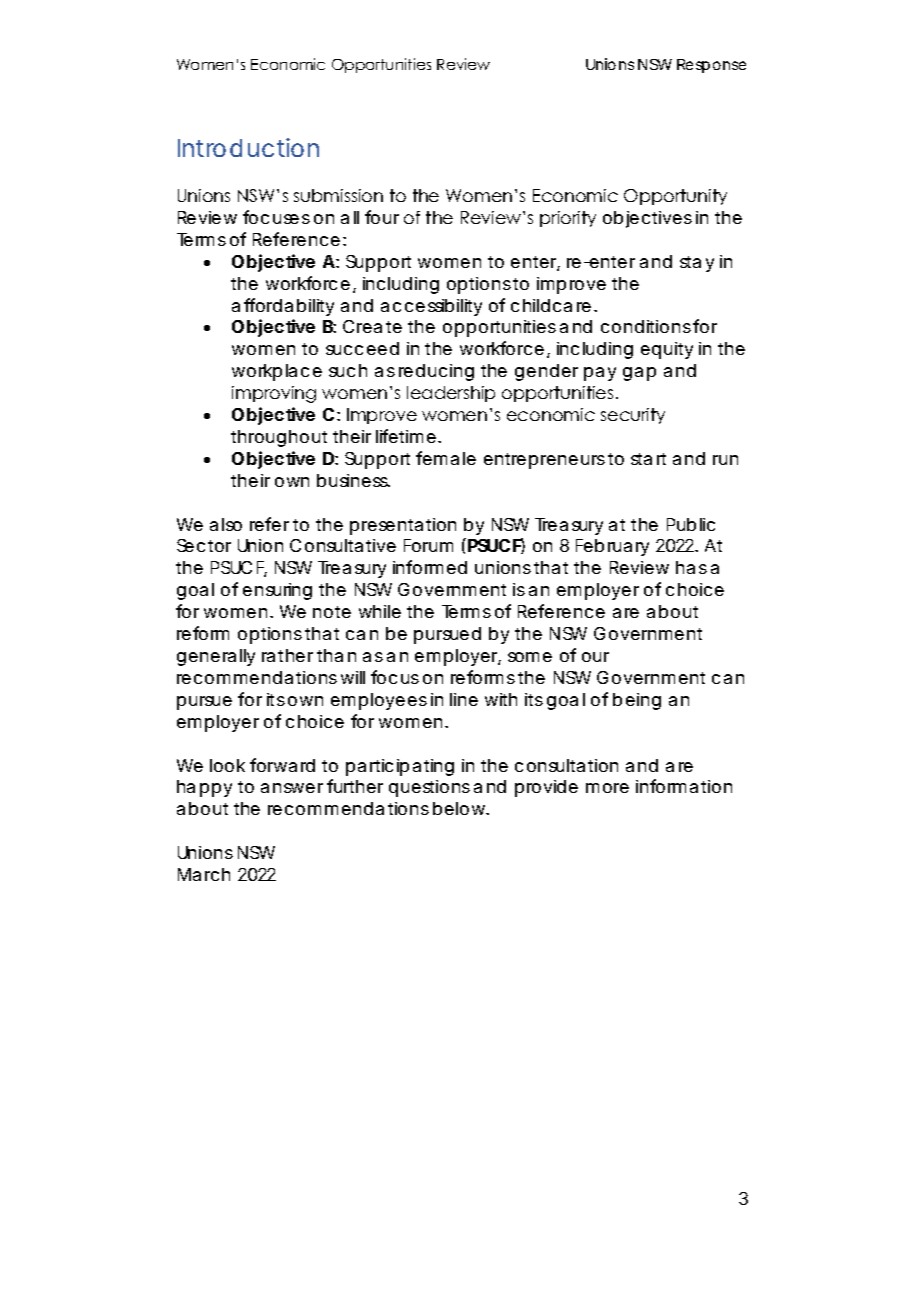  What do you see at coordinates (382, 217) in the screenshot?
I see `four` at bounding box center [382, 217].
